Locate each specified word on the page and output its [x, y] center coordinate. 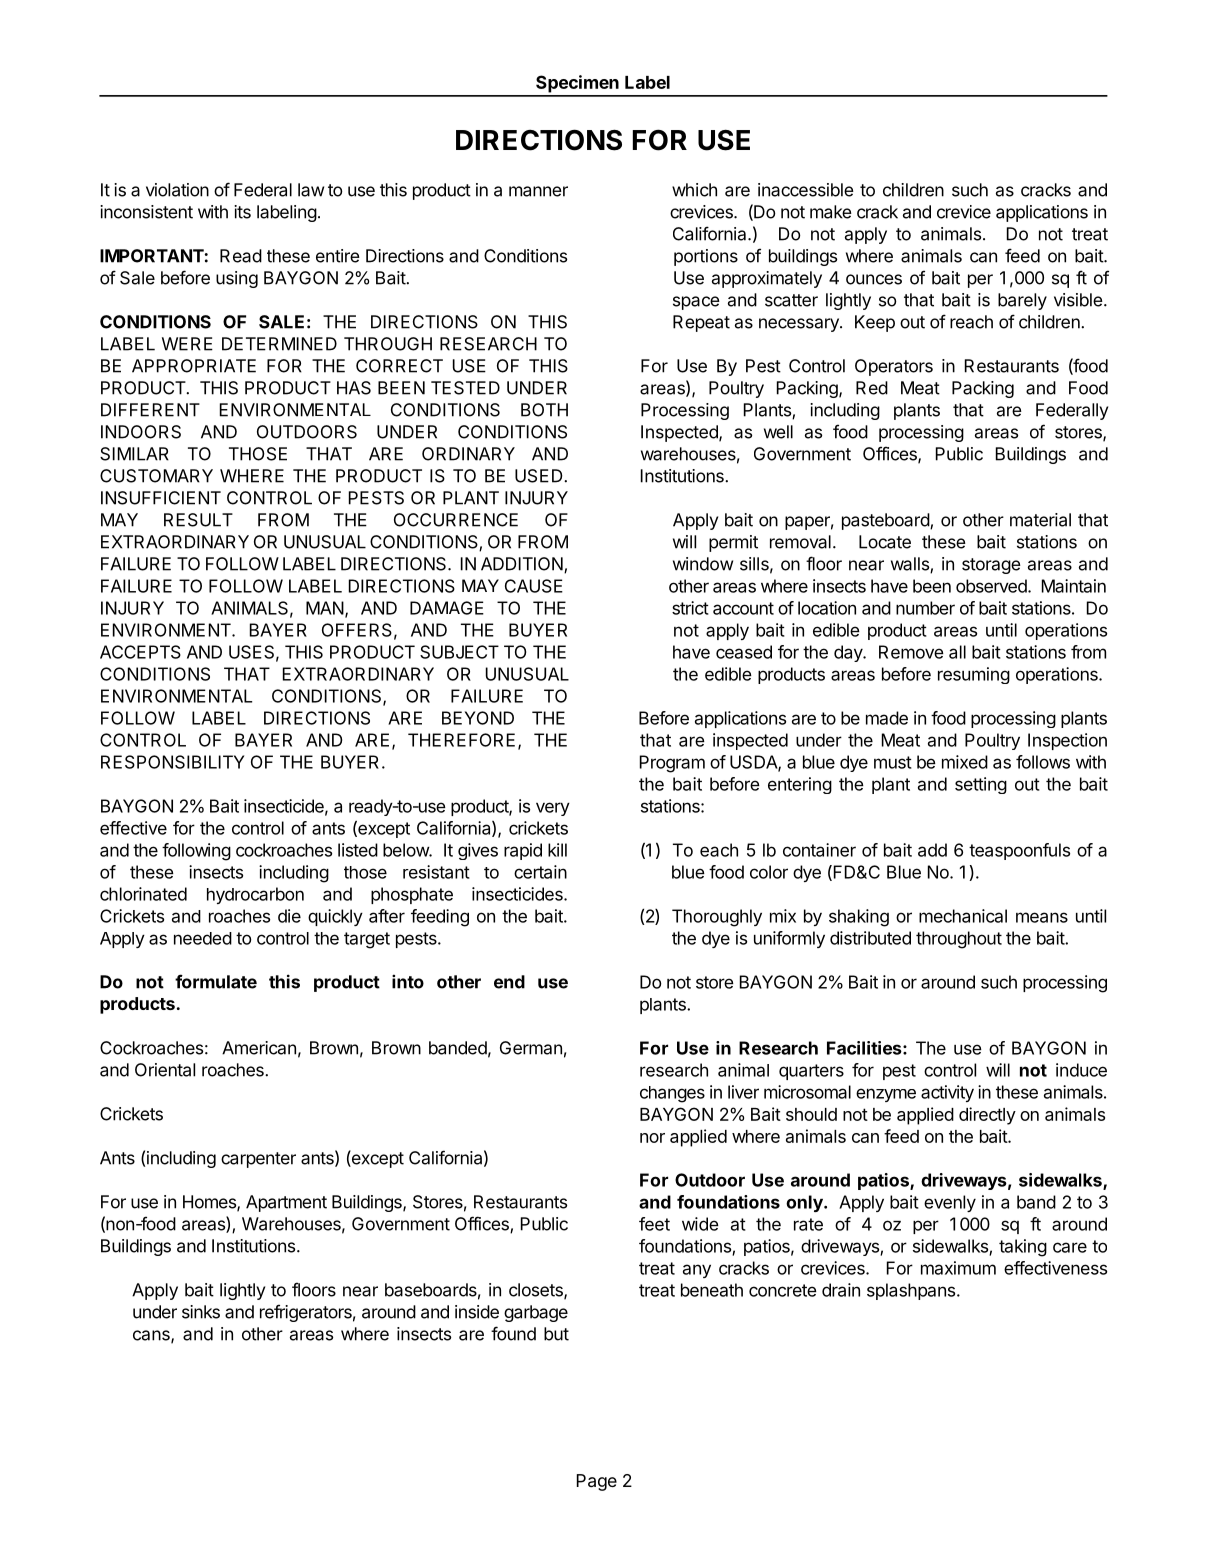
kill [557, 850]
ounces [874, 279]
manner [538, 191]
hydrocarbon [255, 895]
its [242, 212]
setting [981, 785]
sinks [201, 1312]
